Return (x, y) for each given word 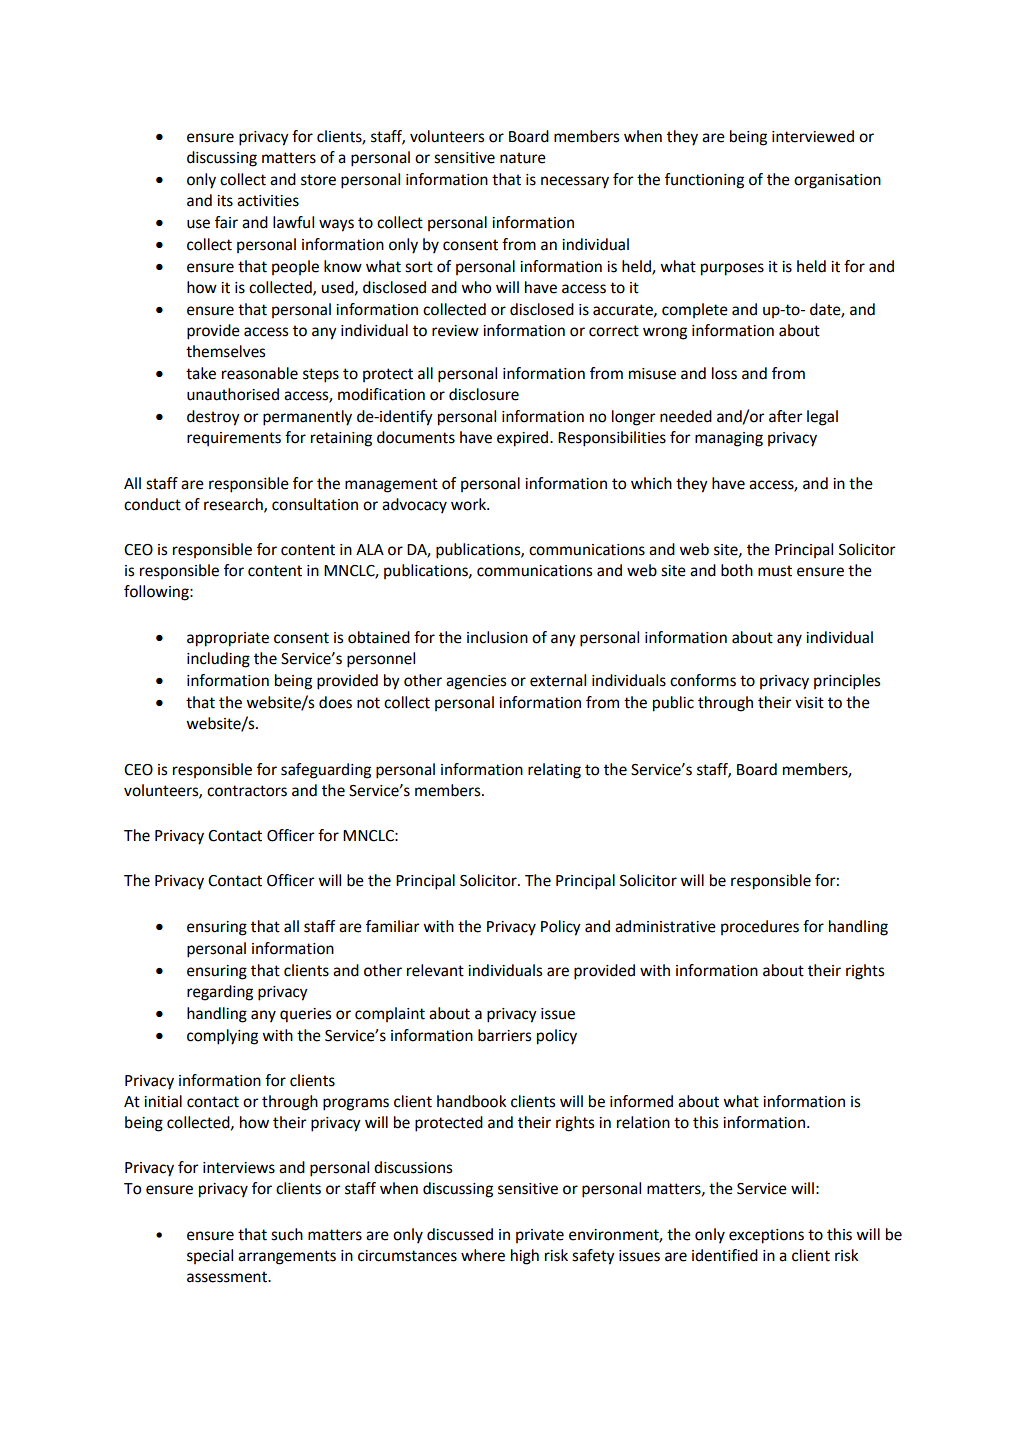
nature (523, 158)
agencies (476, 682)
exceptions (766, 1236)
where (483, 1255)
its (225, 201)
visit (809, 703)
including (218, 660)
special (210, 1256)
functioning (704, 181)
